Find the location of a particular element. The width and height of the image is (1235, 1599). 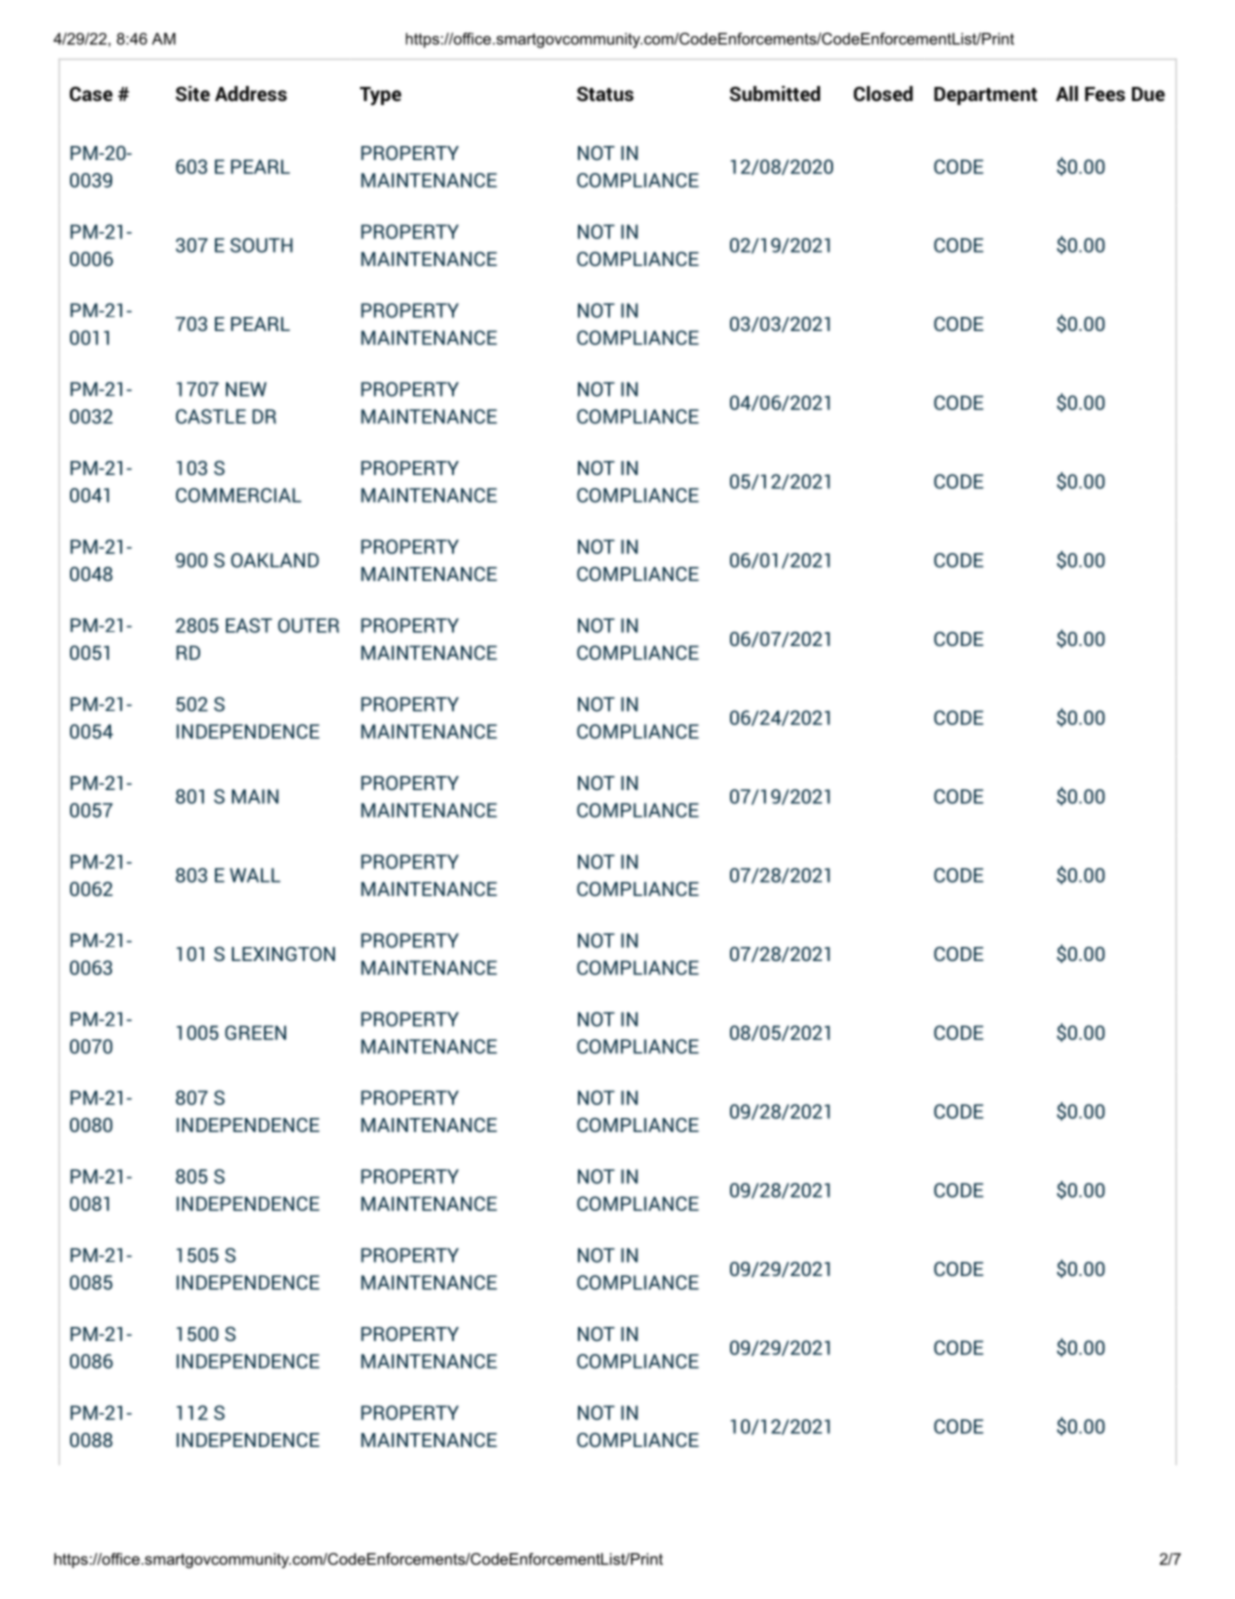

LEXINGTON is located at coordinates (283, 954).
